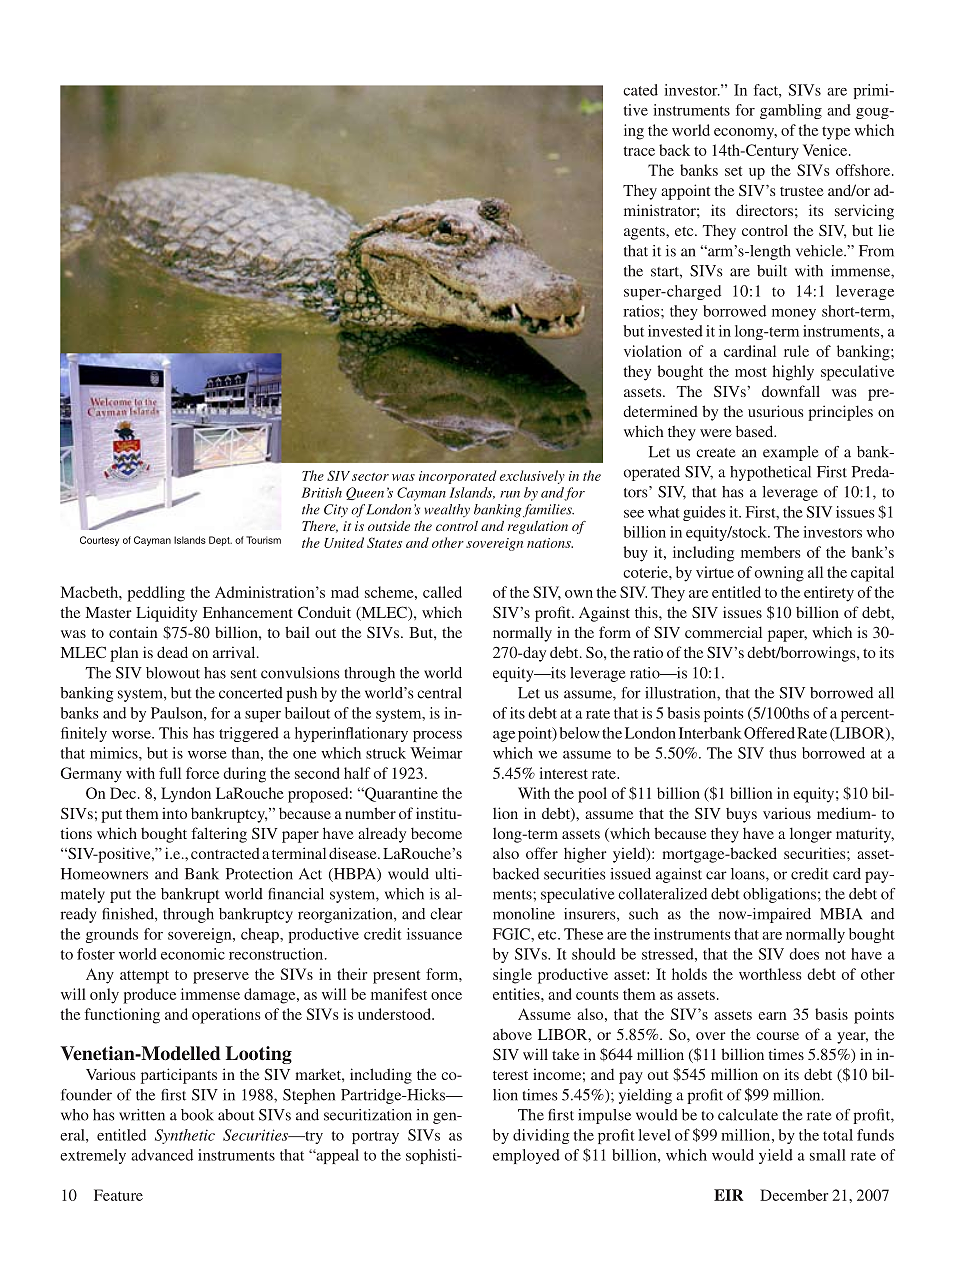 The width and height of the image is (965, 1266). What do you see at coordinates (193, 954) in the image?
I see `economic` at bounding box center [193, 954].
